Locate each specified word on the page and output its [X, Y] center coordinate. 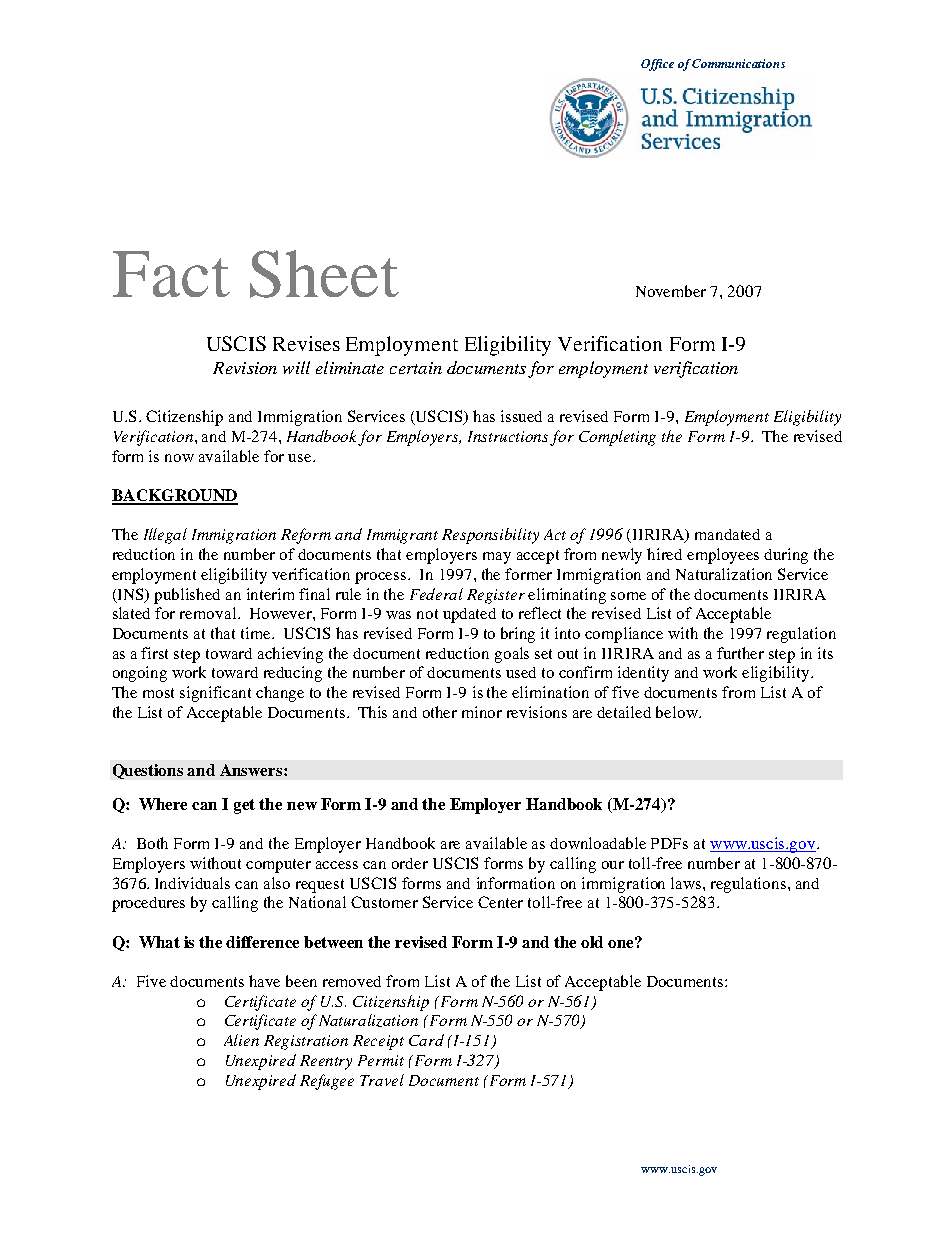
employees [723, 556]
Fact [171, 274]
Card [426, 1040]
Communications [738, 63]
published [187, 596]
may [497, 558]
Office [657, 65]
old [592, 942]
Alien [241, 1040]
